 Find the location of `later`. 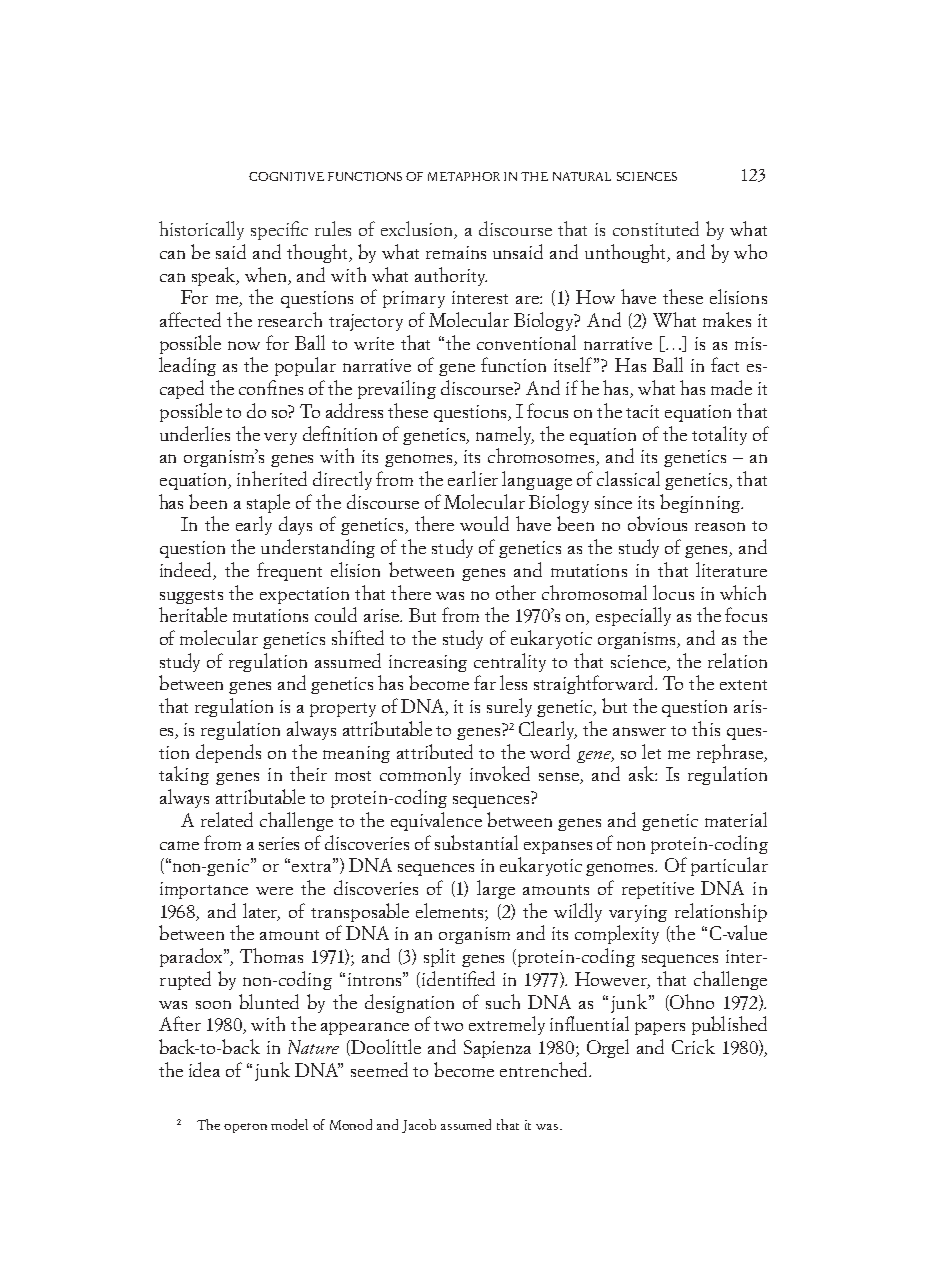

later is located at coordinates (261, 911).
